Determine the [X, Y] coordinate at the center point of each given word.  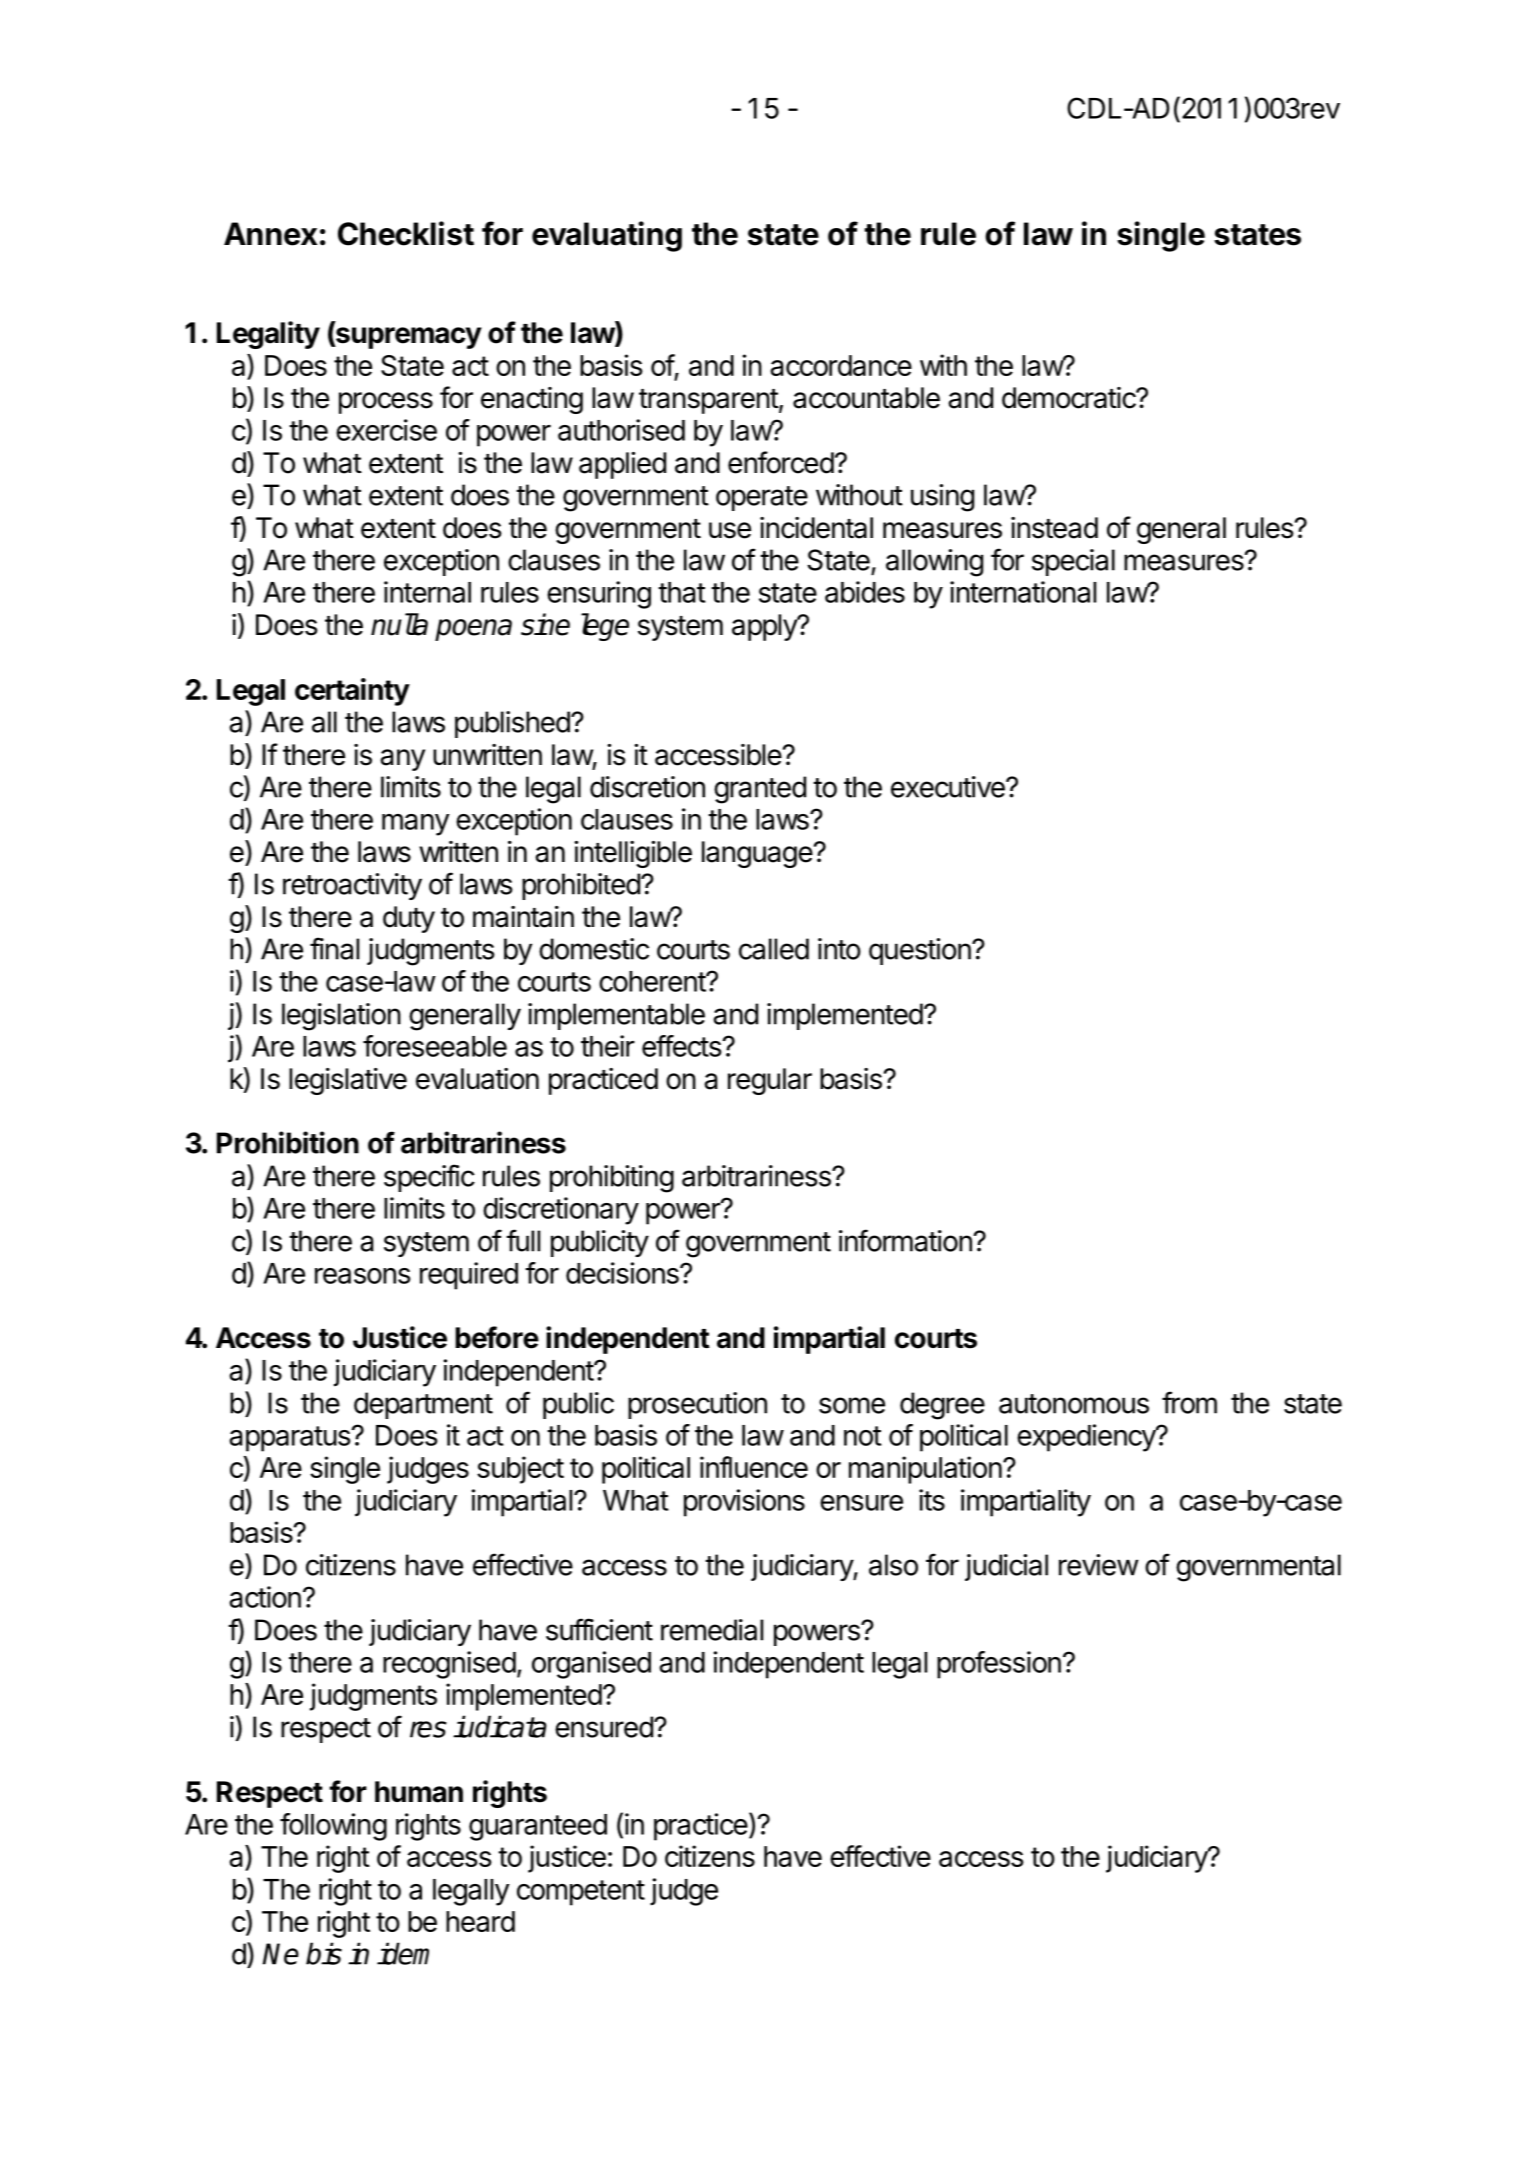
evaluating [607, 236]
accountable [866, 398]
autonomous [1074, 1404]
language [757, 854]
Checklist [406, 233]
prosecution [697, 1405]
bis [324, 1953]
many [416, 825]
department [423, 1405]
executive [949, 787]
